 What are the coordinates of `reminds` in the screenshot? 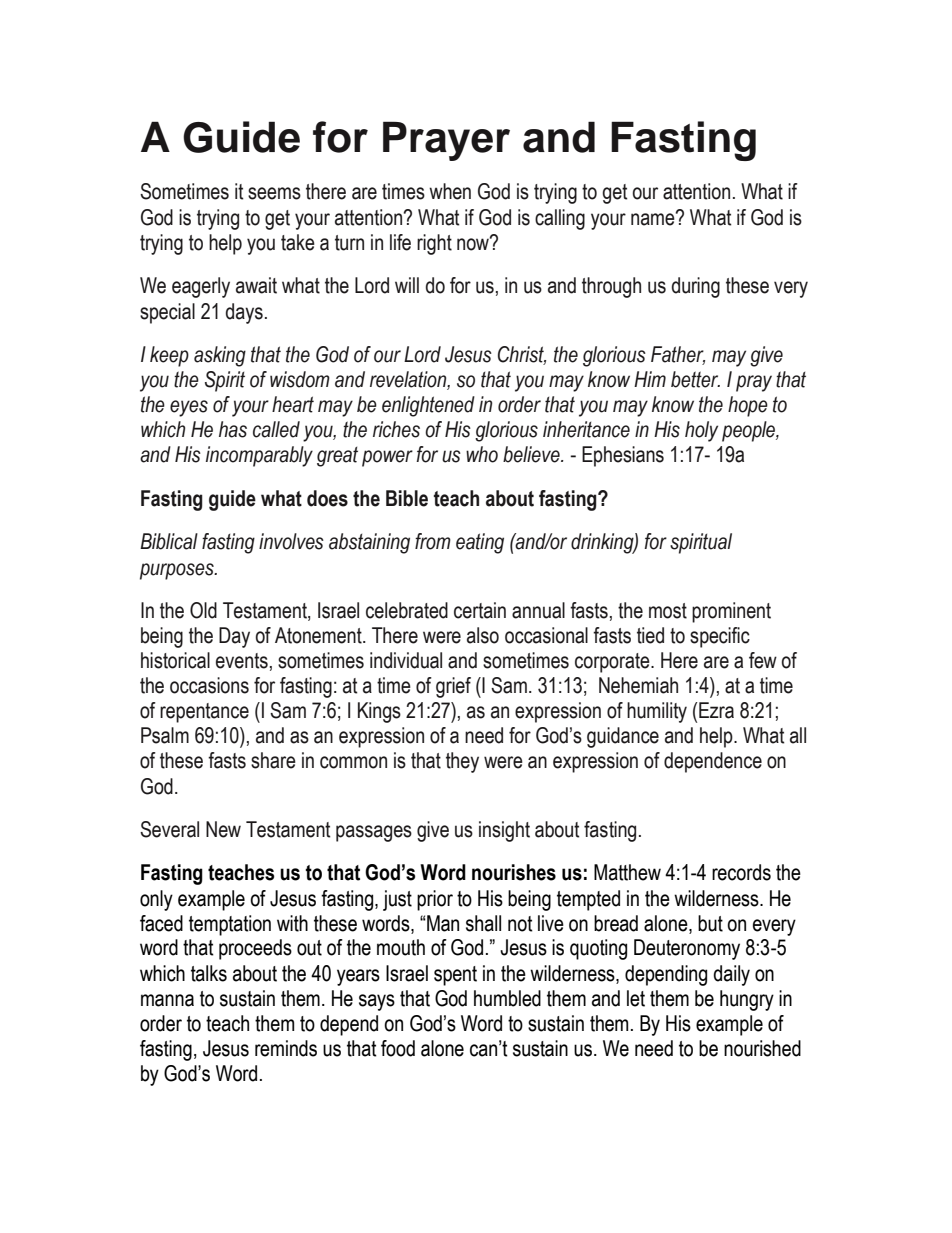 It's located at (286, 1048).
